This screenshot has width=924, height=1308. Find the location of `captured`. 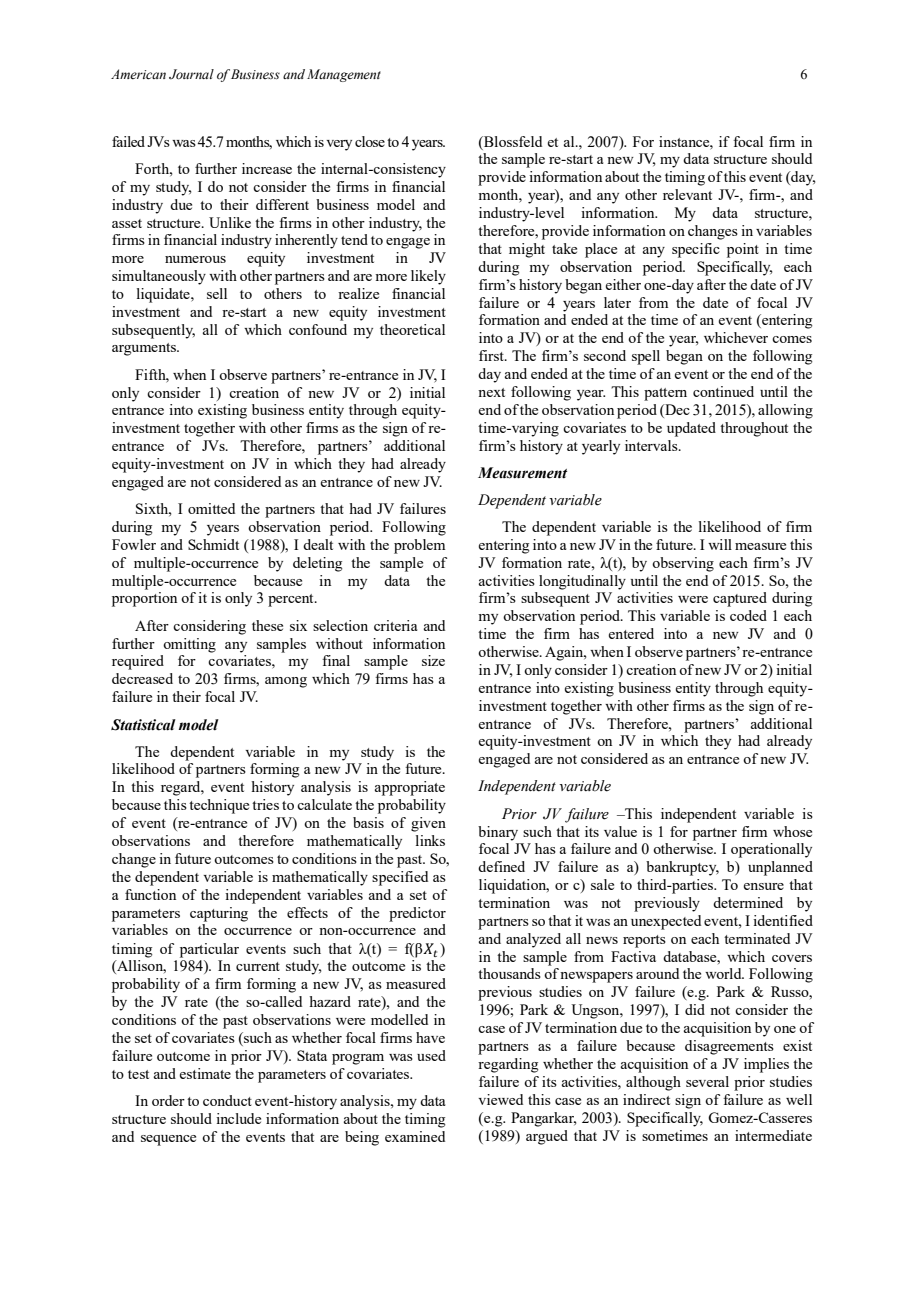

captured is located at coordinates (740, 599).
